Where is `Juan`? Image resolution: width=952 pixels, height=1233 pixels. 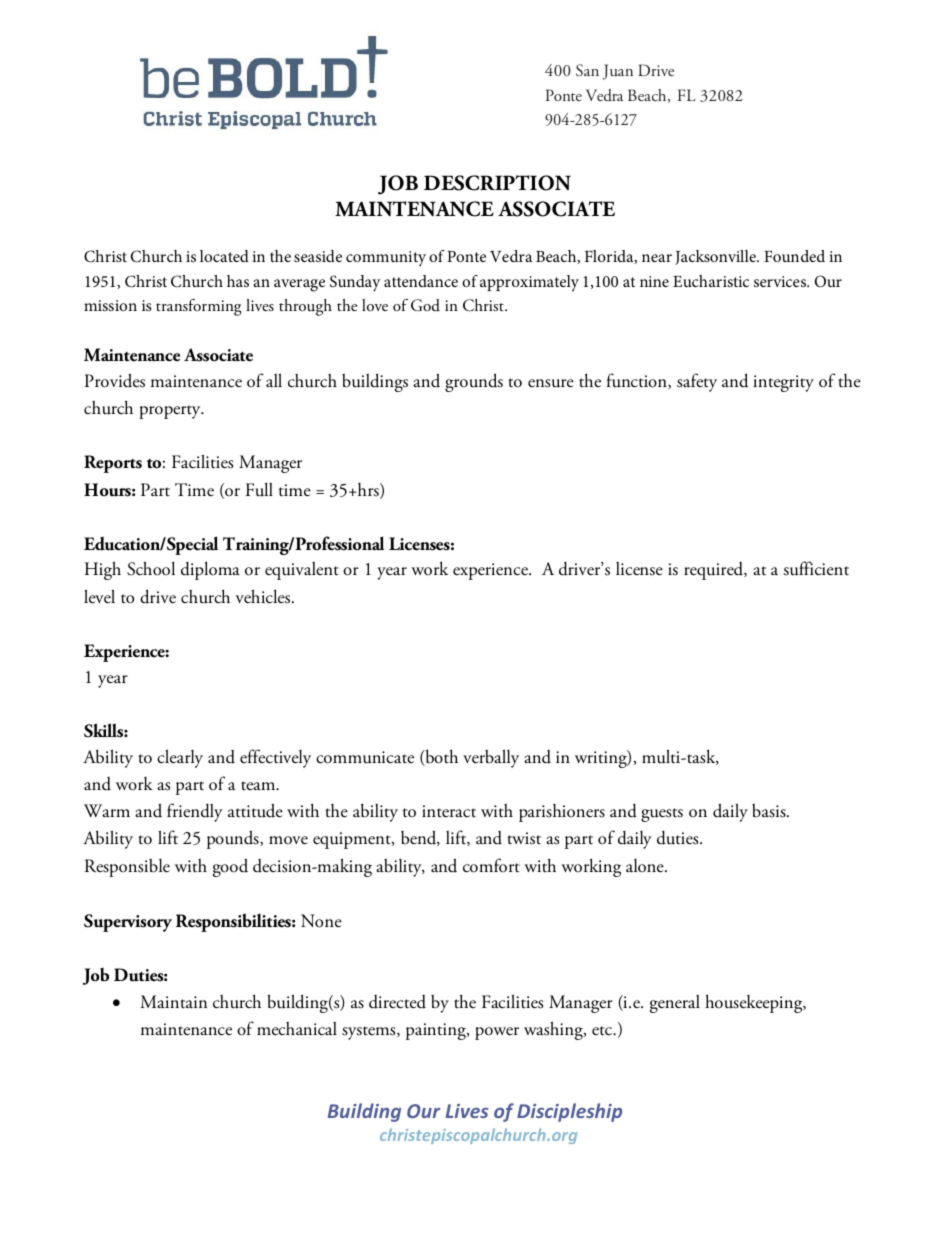
Juan is located at coordinates (618, 72).
